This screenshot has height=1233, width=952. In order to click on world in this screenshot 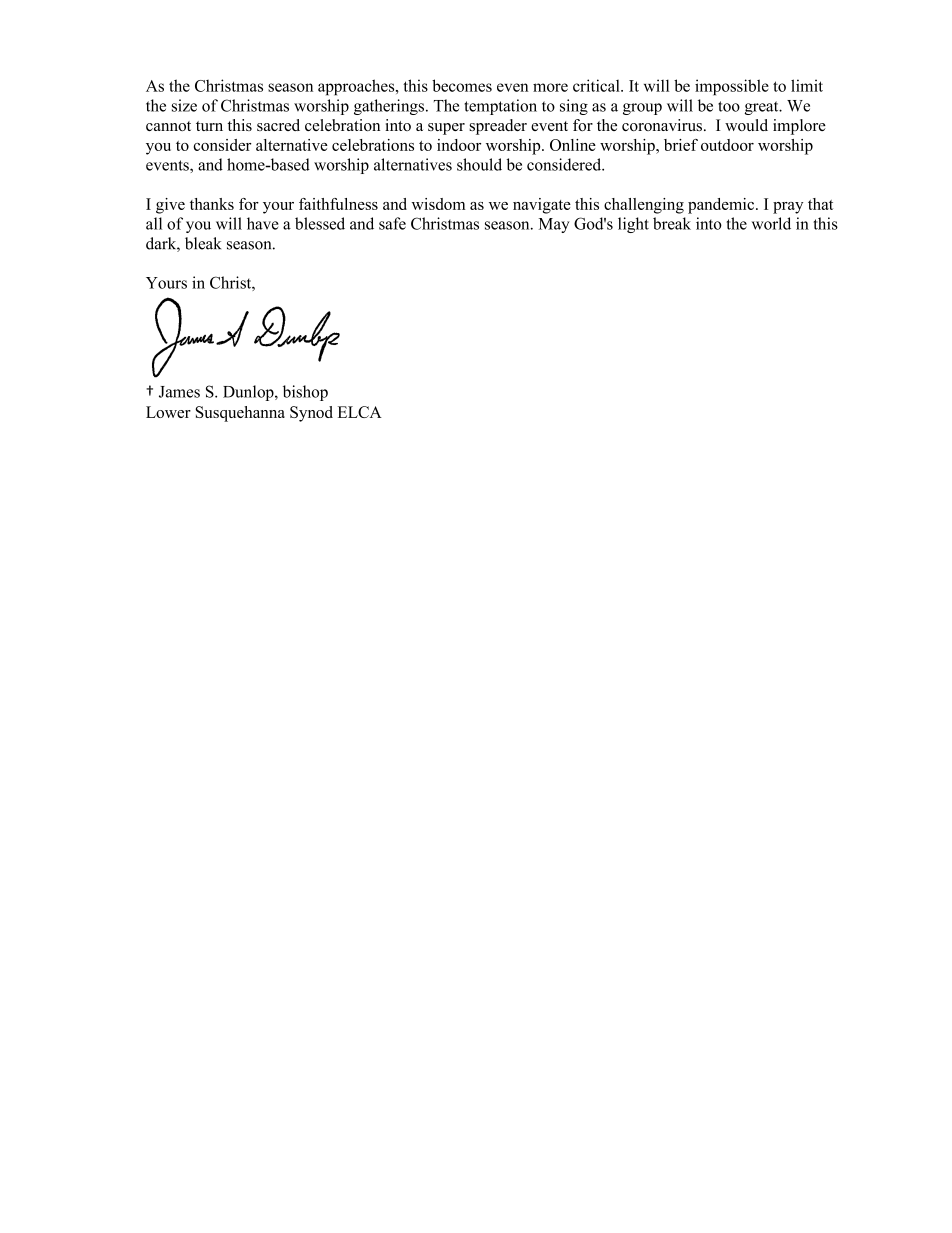, I will do `click(771, 223)`.
